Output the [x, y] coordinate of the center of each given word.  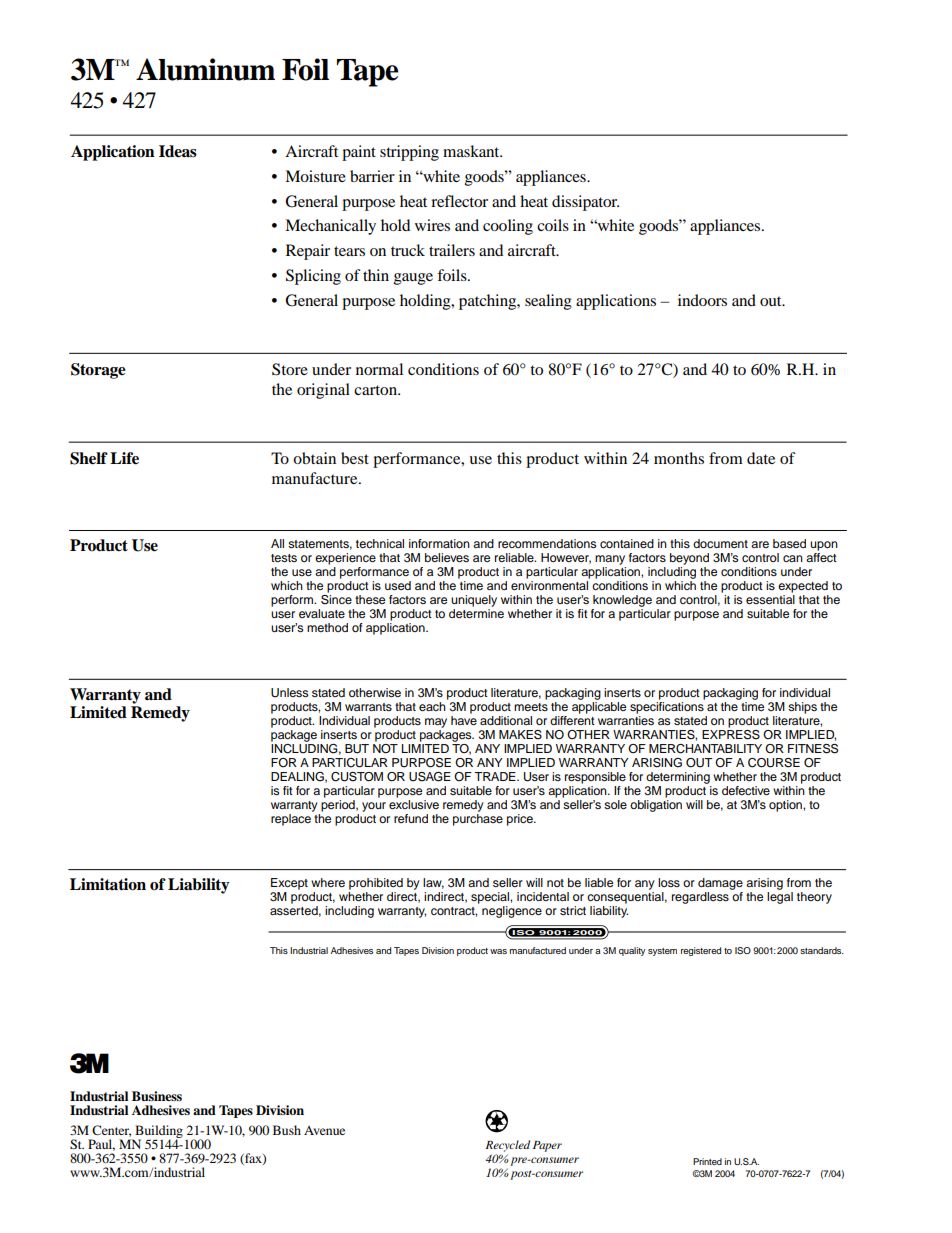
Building [158, 1132]
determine [476, 613]
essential [770, 599]
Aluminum [205, 69]
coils [553, 225]
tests [284, 558]
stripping [409, 153]
